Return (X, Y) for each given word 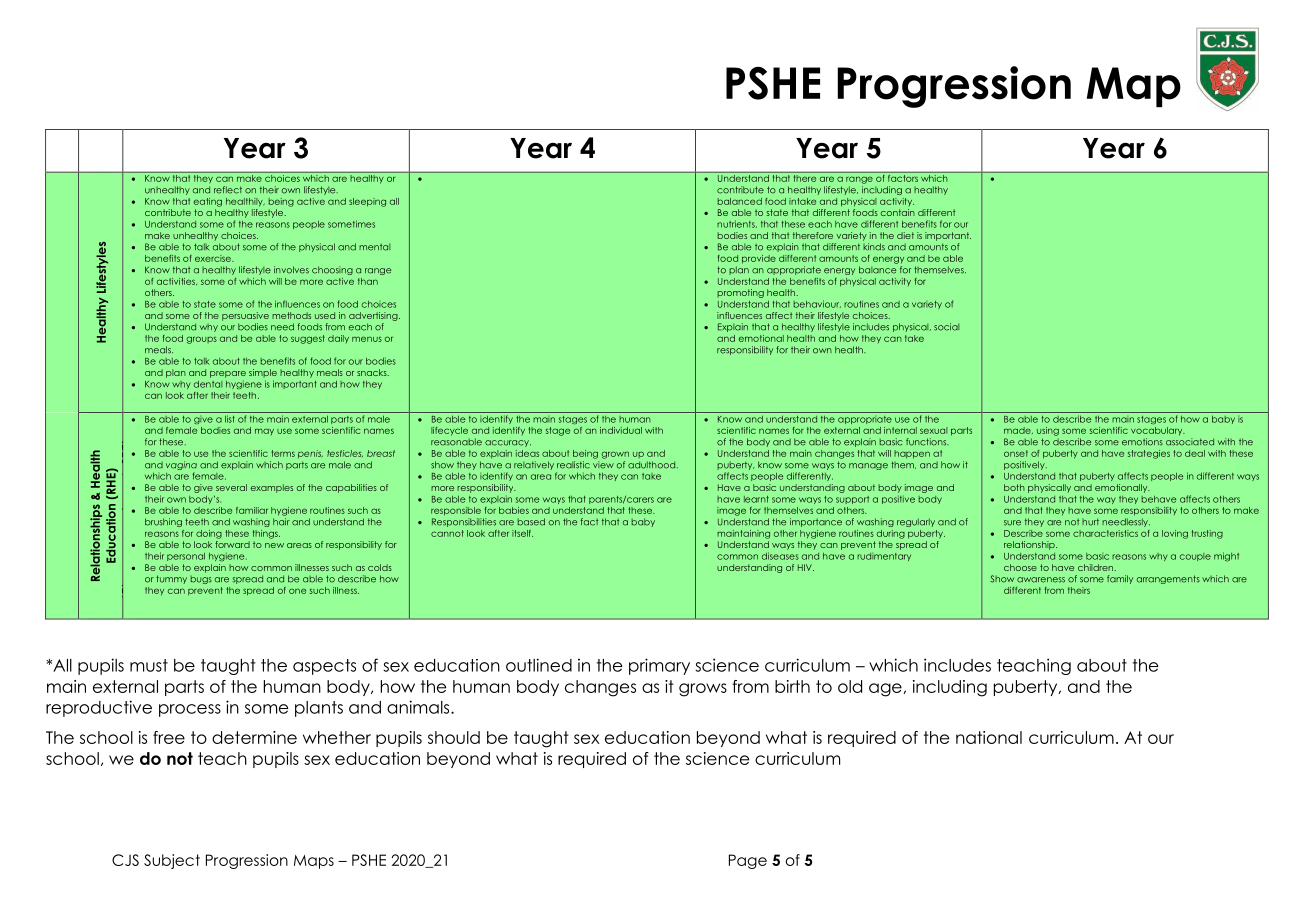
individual (621, 430)
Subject (172, 861)
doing (209, 534)
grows (703, 690)
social (946, 327)
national (989, 737)
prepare (228, 374)
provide (759, 259)
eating (208, 202)
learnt (756, 499)
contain (898, 212)
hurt (1090, 522)
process (190, 710)
